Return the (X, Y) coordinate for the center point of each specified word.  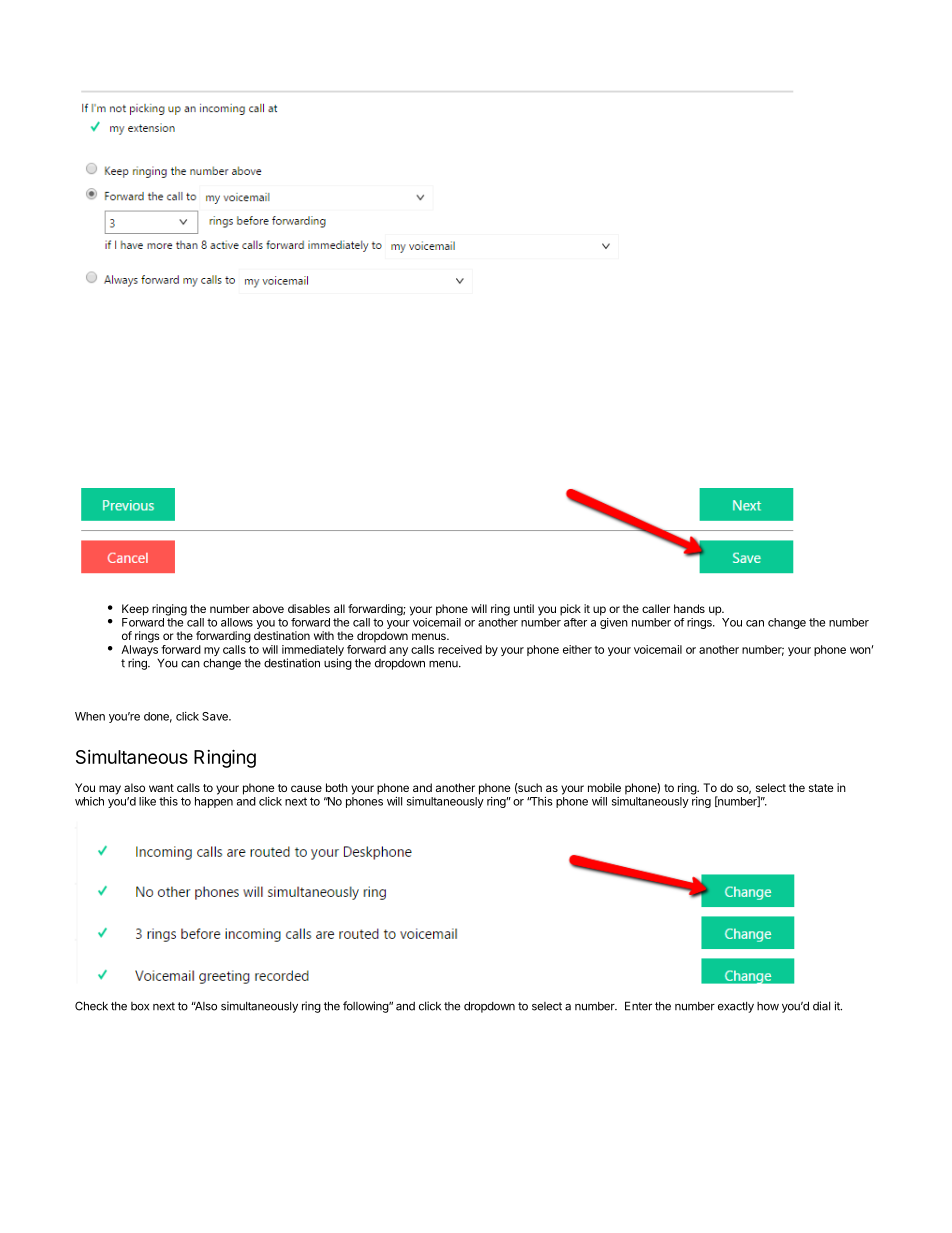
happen (214, 802)
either (577, 649)
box (140, 1006)
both (337, 787)
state (821, 788)
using (338, 664)
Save (216, 716)
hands (689, 608)
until (524, 608)
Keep (135, 610)
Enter (638, 1006)
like (147, 801)
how (768, 1006)
